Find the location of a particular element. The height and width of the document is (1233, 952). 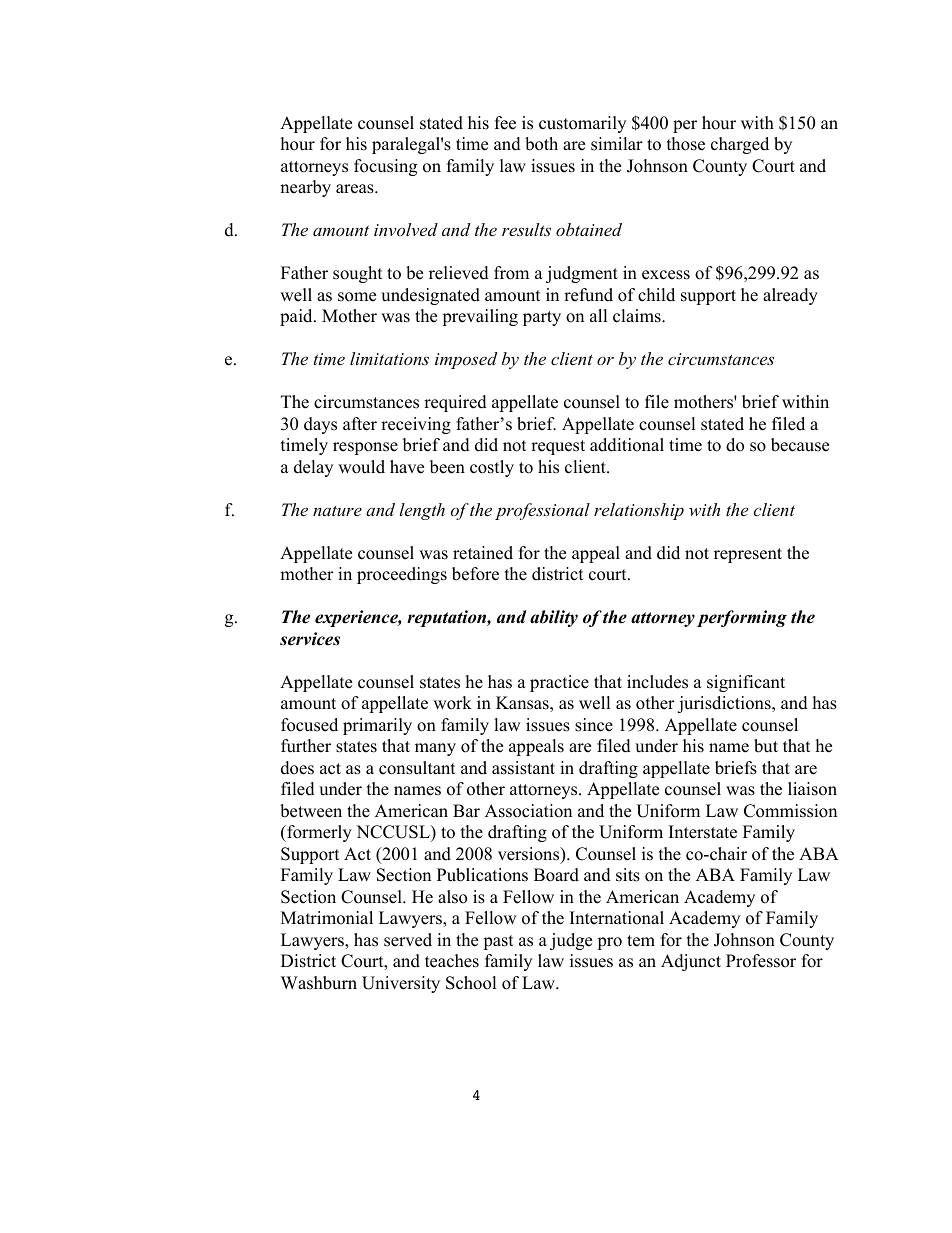

both is located at coordinates (541, 144).
